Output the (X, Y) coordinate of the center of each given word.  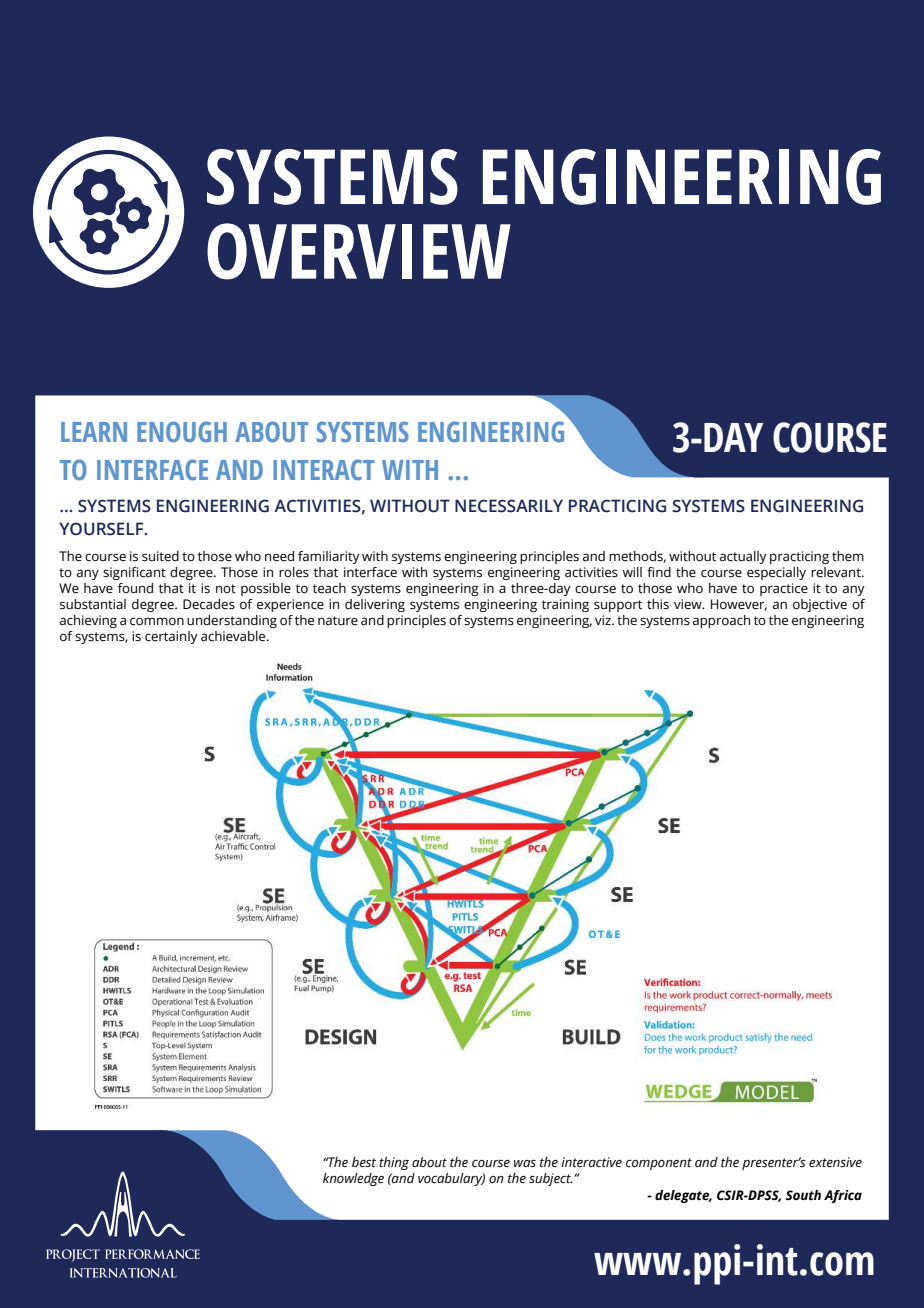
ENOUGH (182, 432)
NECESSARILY (509, 506)
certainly (171, 637)
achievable (234, 636)
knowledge (353, 1179)
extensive (835, 1162)
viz (604, 620)
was (525, 1163)
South (803, 1195)
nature (338, 621)
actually (743, 557)
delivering (375, 605)
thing (394, 1163)
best (364, 1162)
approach (721, 621)
